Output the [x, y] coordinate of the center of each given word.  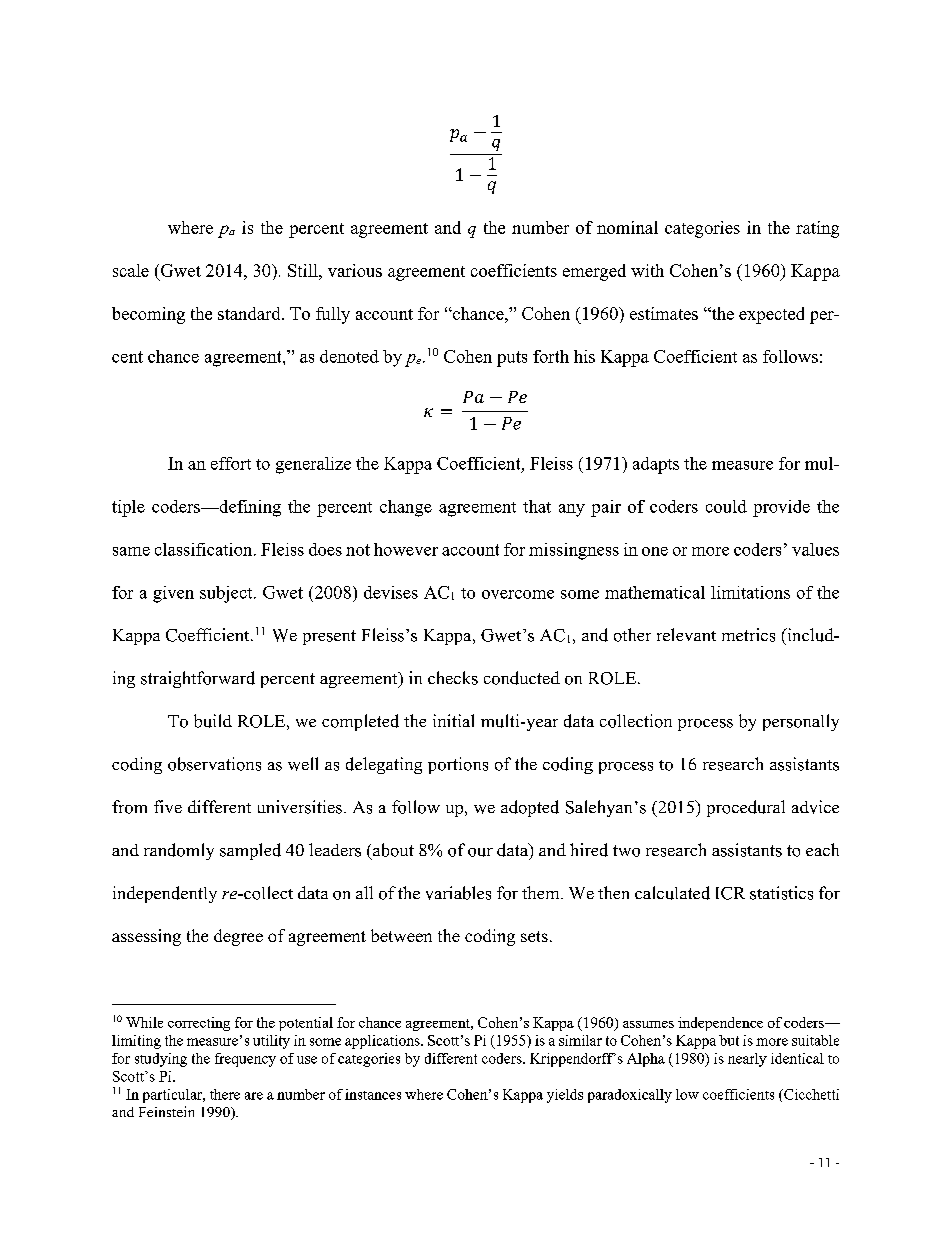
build [213, 721]
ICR [730, 893]
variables [458, 893]
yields [565, 1096]
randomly [179, 851]
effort [231, 463]
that [537, 506]
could [726, 506]
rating [817, 229]
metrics [748, 635]
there [225, 1094]
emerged [594, 272]
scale [131, 270]
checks [453, 678]
